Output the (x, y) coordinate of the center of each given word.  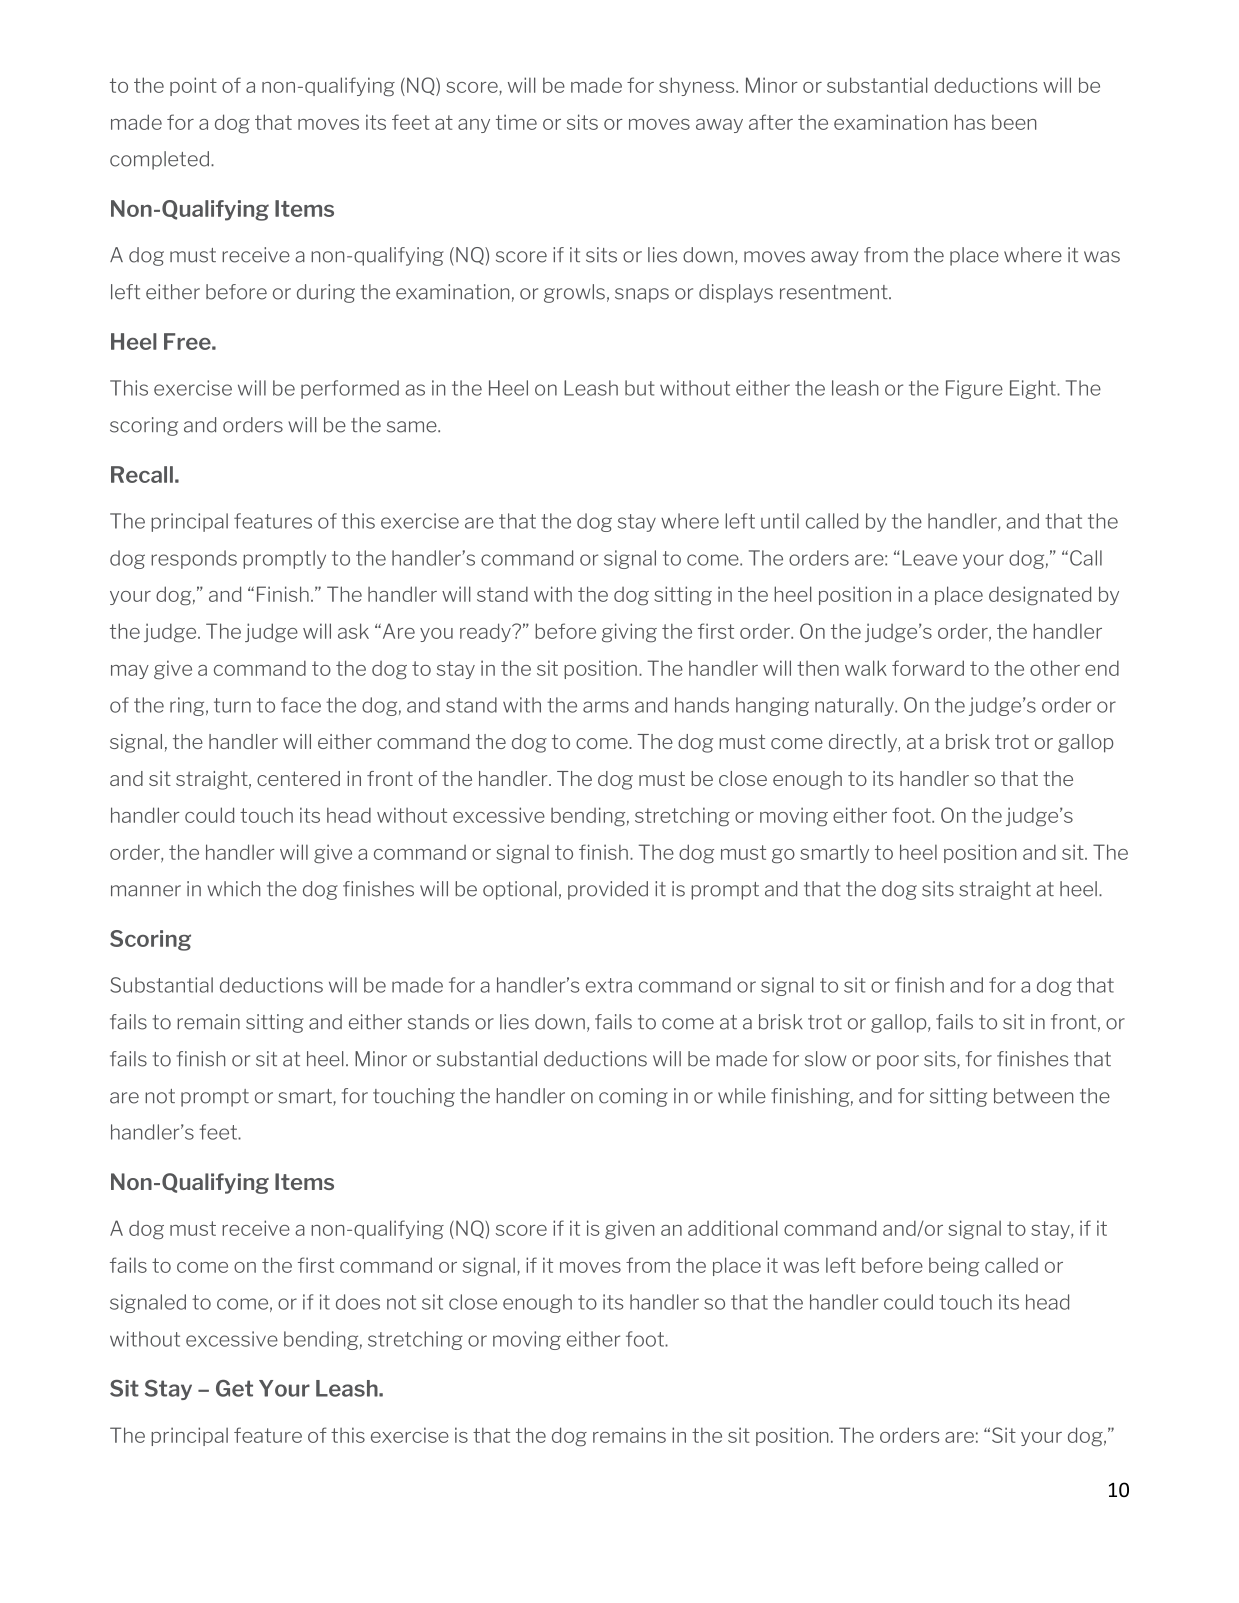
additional (733, 1228)
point (193, 86)
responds (194, 559)
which (233, 889)
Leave (929, 558)
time (516, 122)
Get (234, 1388)
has (969, 122)
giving (629, 633)
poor (898, 1062)
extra (609, 985)
